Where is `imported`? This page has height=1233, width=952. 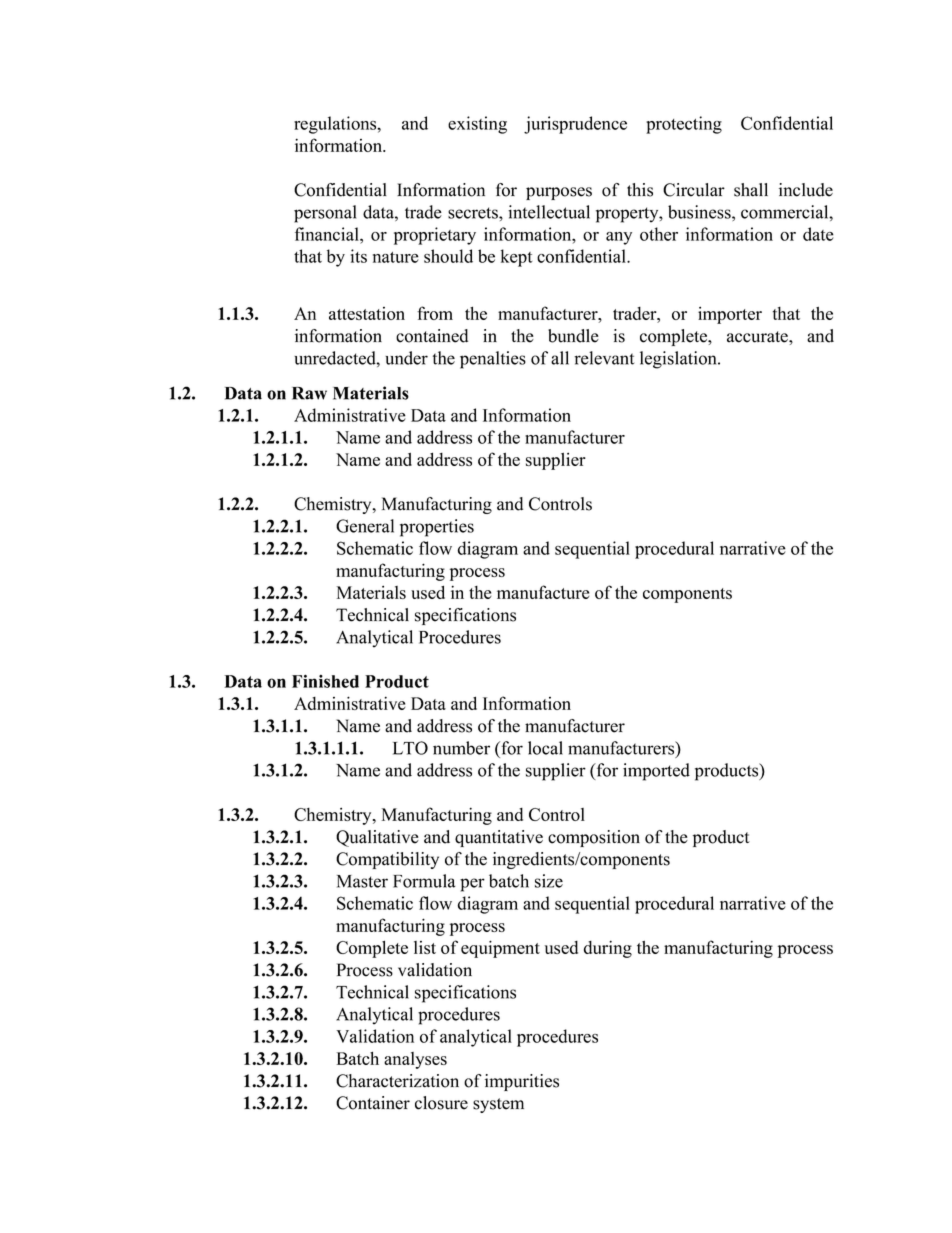 imported is located at coordinates (656, 772).
